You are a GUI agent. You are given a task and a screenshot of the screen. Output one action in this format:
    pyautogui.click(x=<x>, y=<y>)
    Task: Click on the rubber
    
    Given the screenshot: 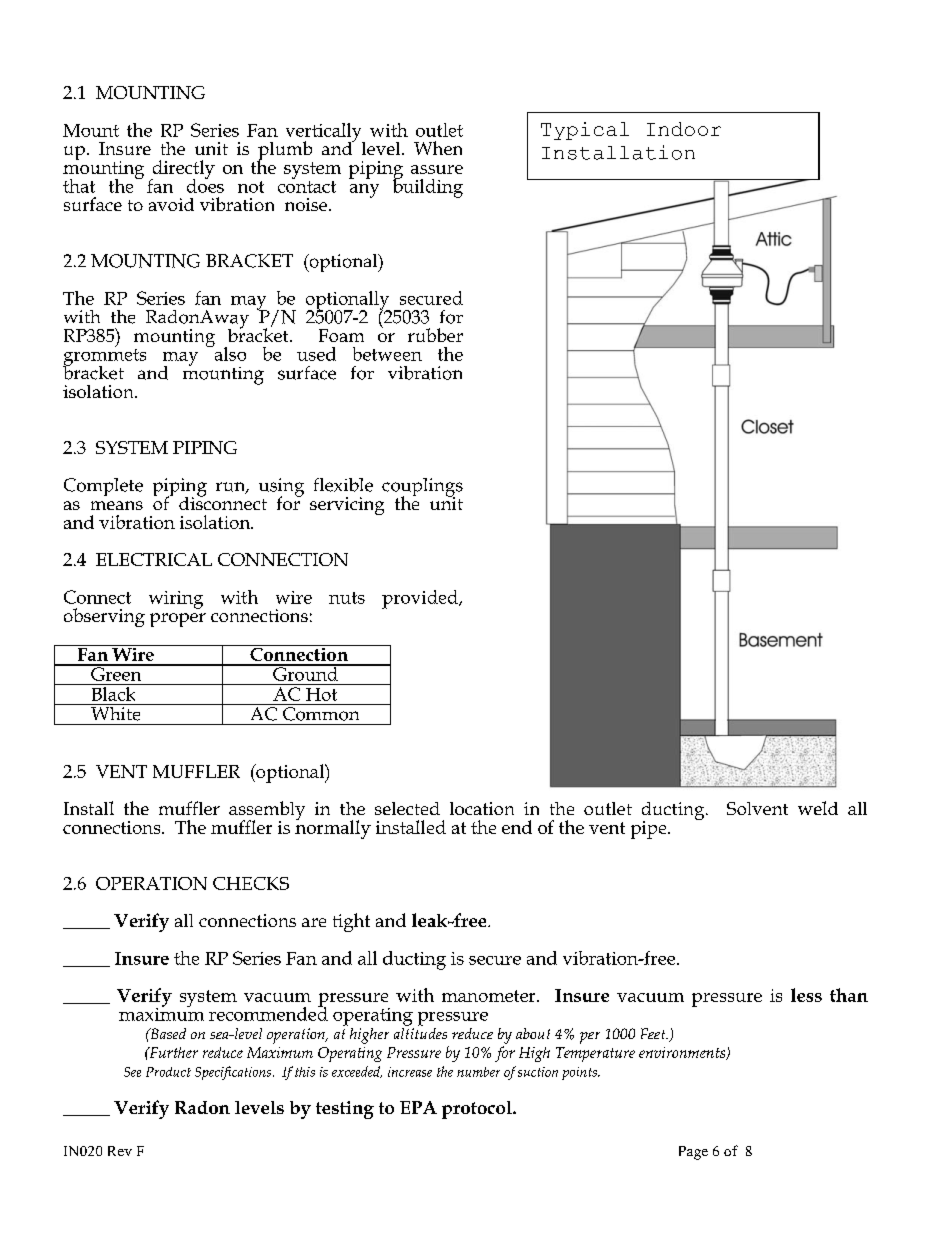 What is the action you would take?
    pyautogui.click(x=435, y=335)
